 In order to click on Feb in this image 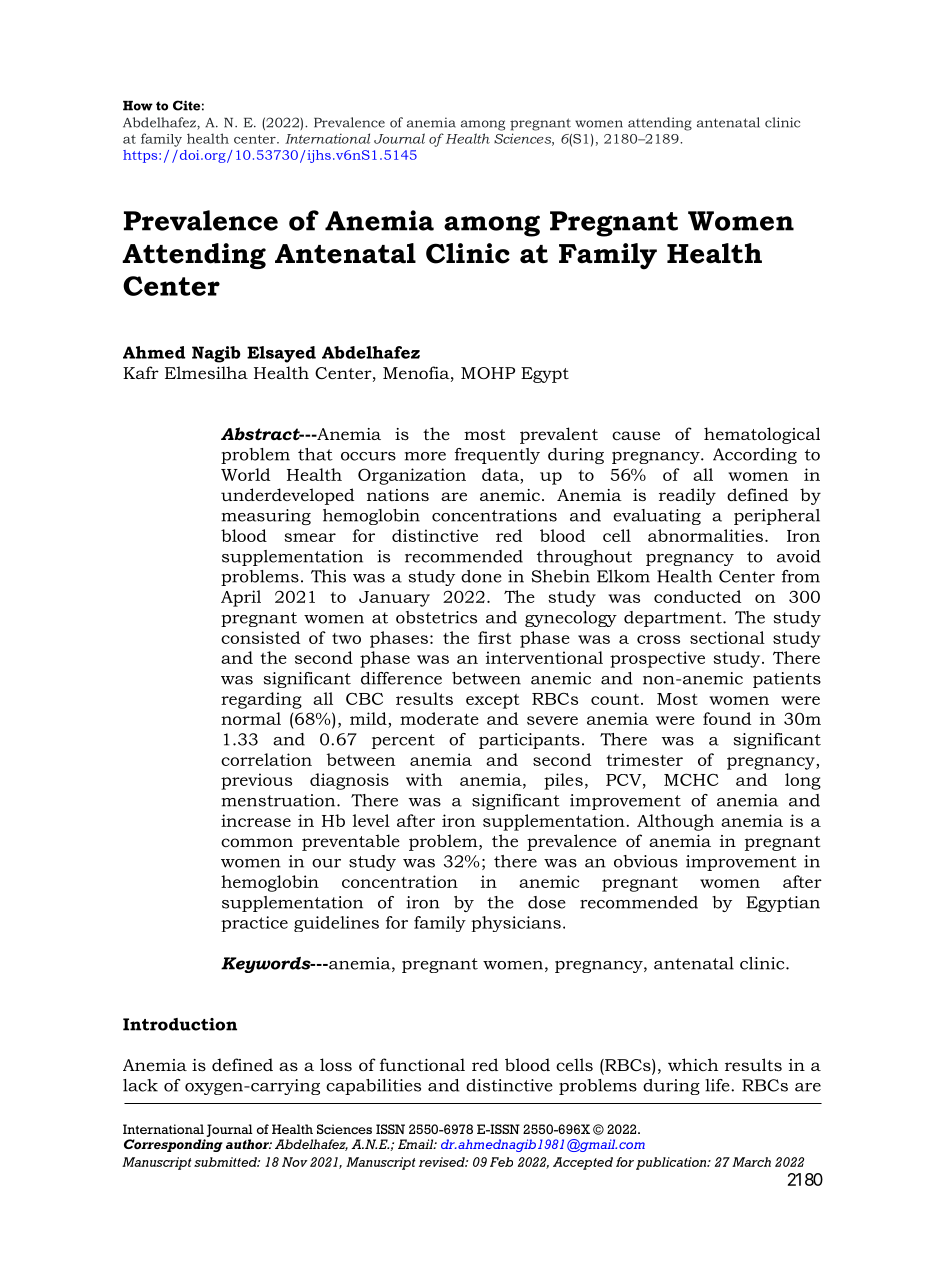, I will do `click(501, 1162)`.
